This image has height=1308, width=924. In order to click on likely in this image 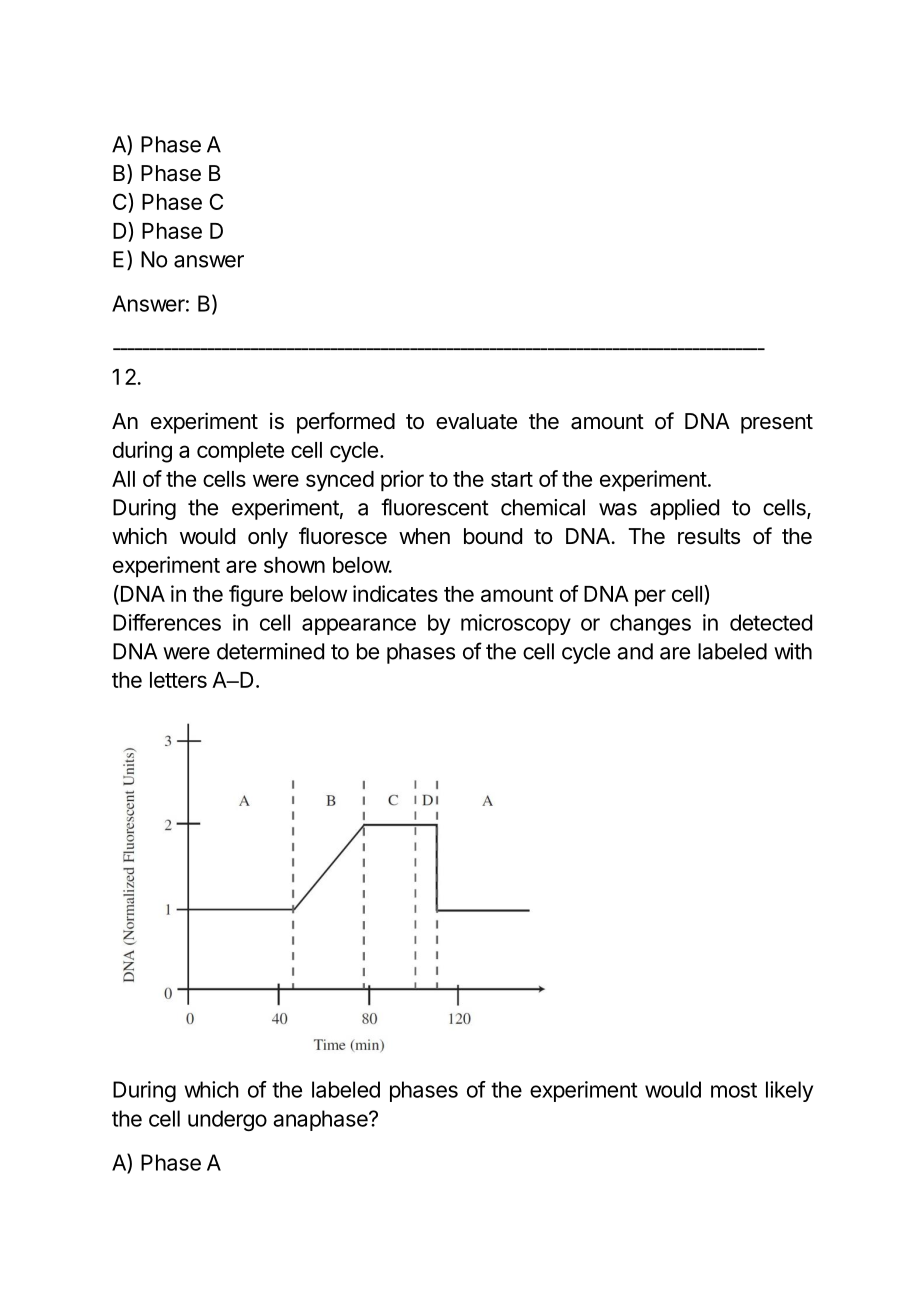, I will do `click(789, 1091)`.
